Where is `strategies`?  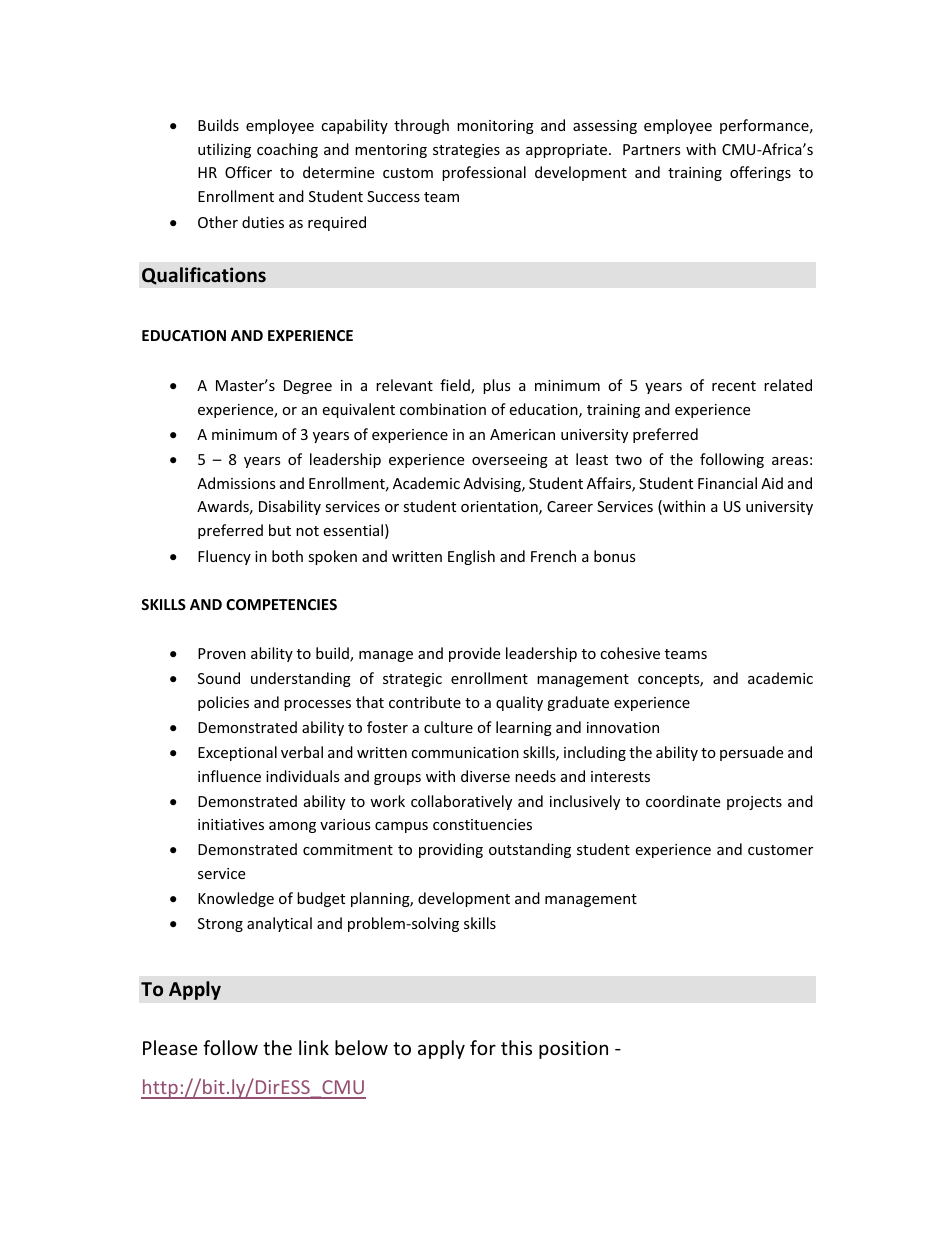 strategies is located at coordinates (466, 151).
